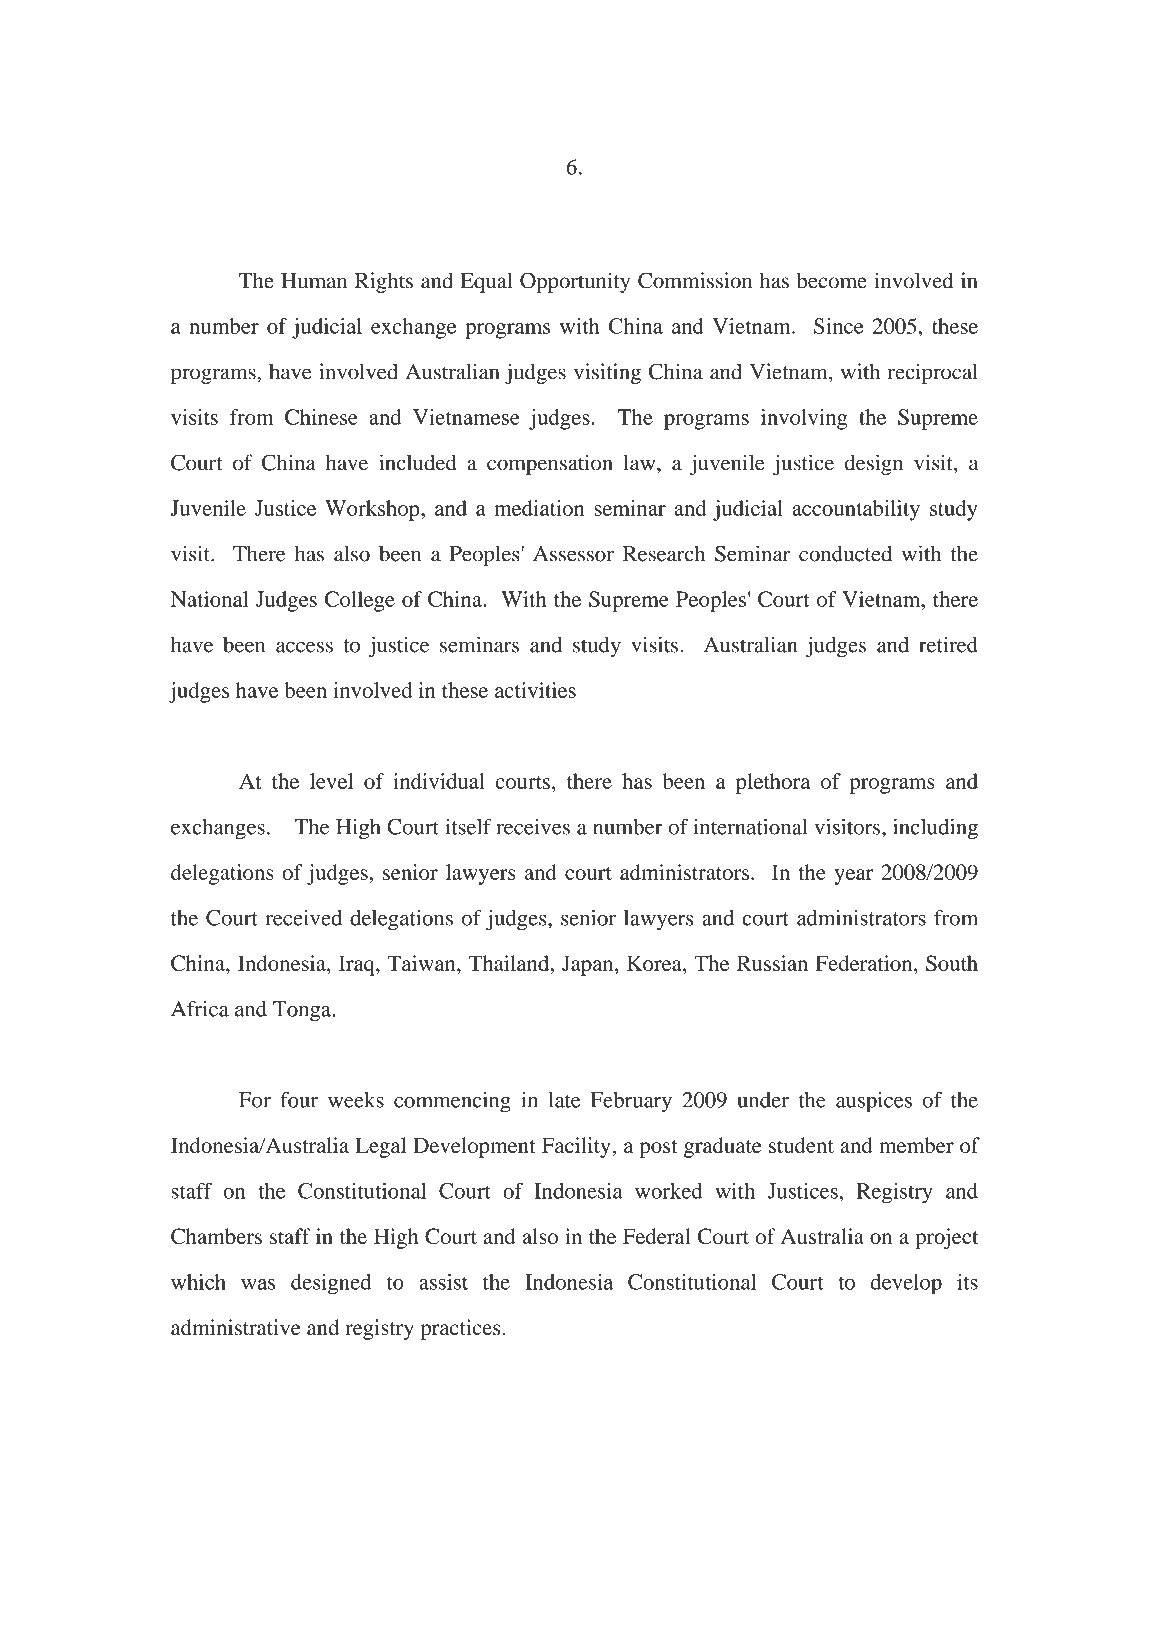 The width and height of the screenshot is (1161, 1642). What do you see at coordinates (258, 1284) in the screenshot?
I see `was` at bounding box center [258, 1284].
